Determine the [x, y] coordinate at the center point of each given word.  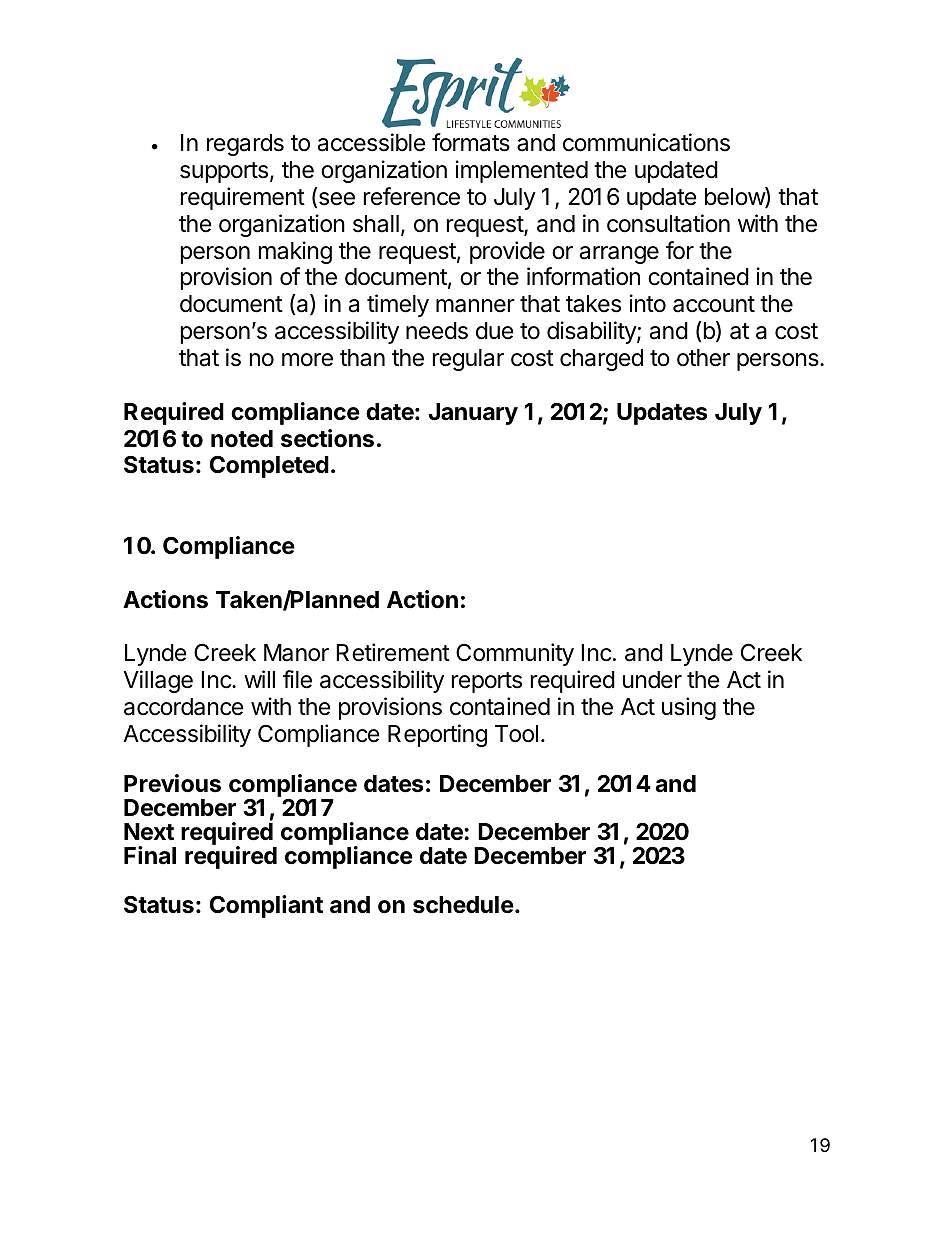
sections [327, 438]
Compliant [266, 906]
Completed [269, 467]
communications [646, 142]
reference [412, 196]
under [652, 680]
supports [224, 172]
